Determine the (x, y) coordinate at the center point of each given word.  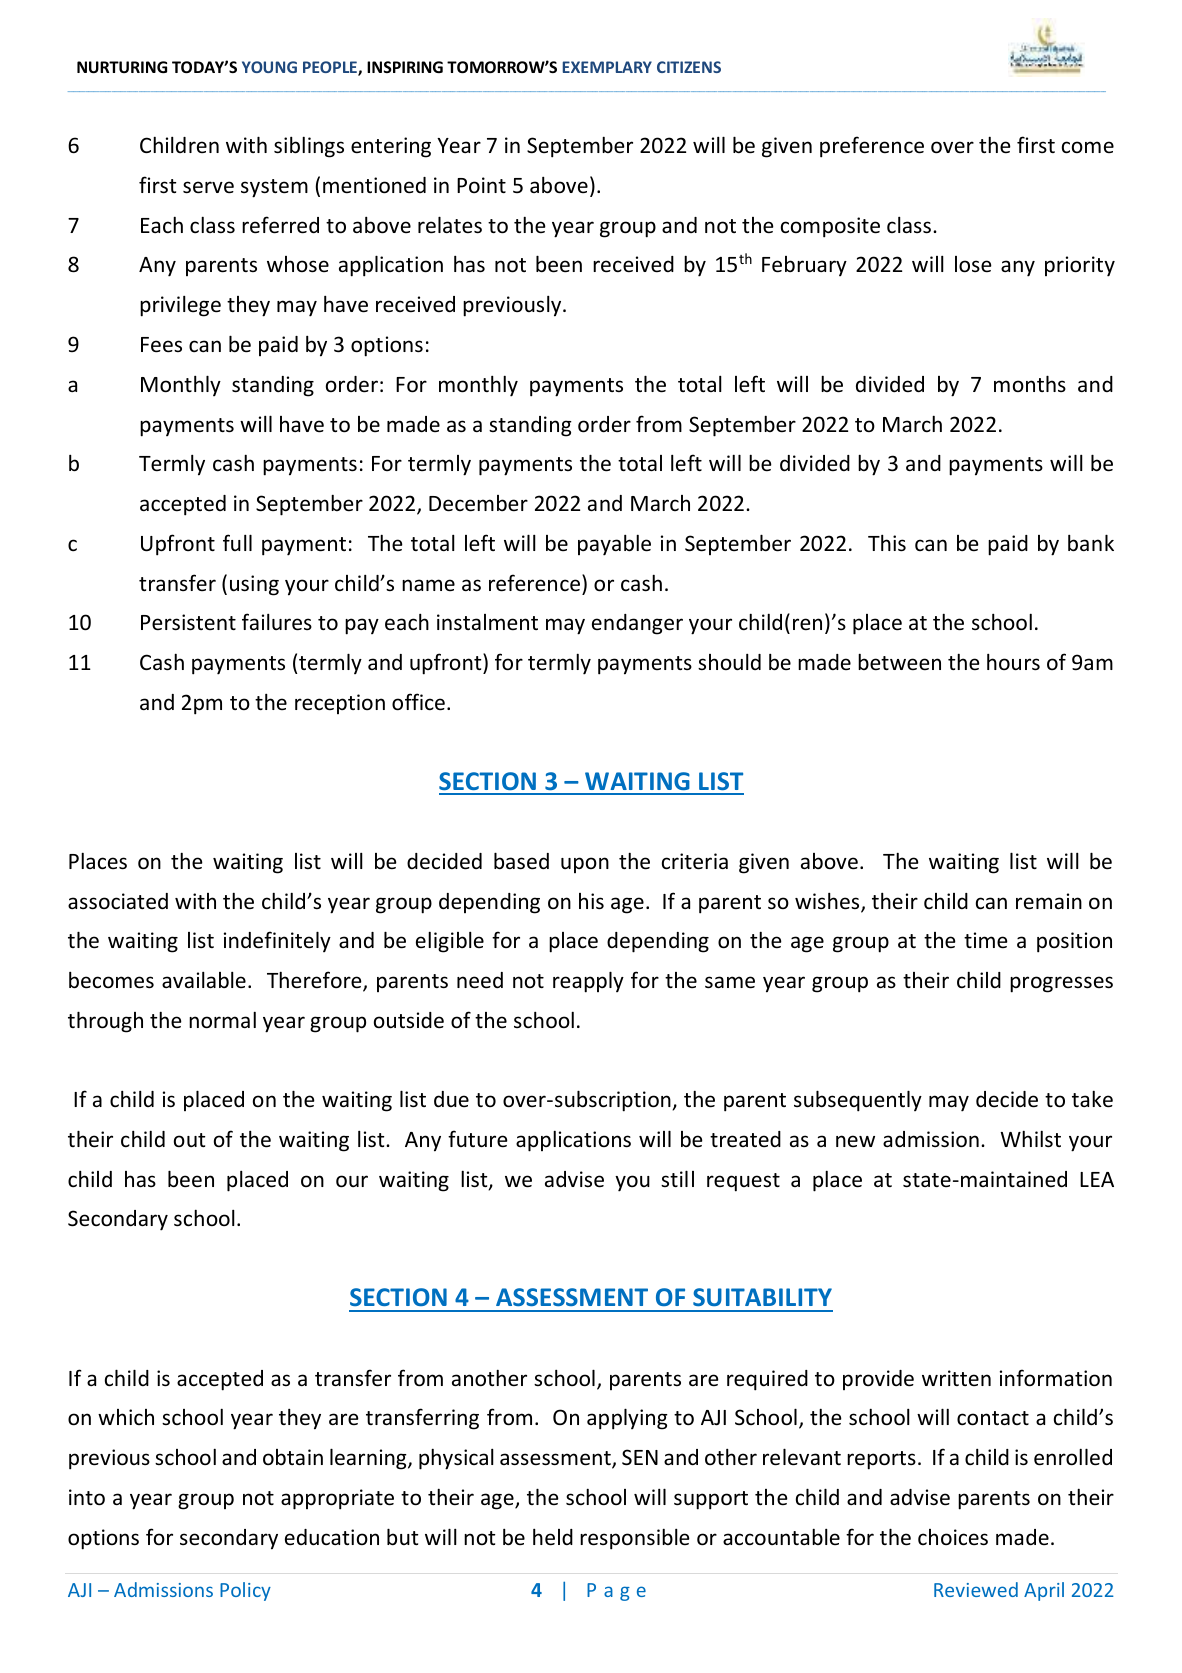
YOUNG (269, 67)
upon (585, 865)
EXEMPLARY (607, 67)
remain (1049, 901)
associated (118, 901)
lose (973, 264)
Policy (245, 1591)
